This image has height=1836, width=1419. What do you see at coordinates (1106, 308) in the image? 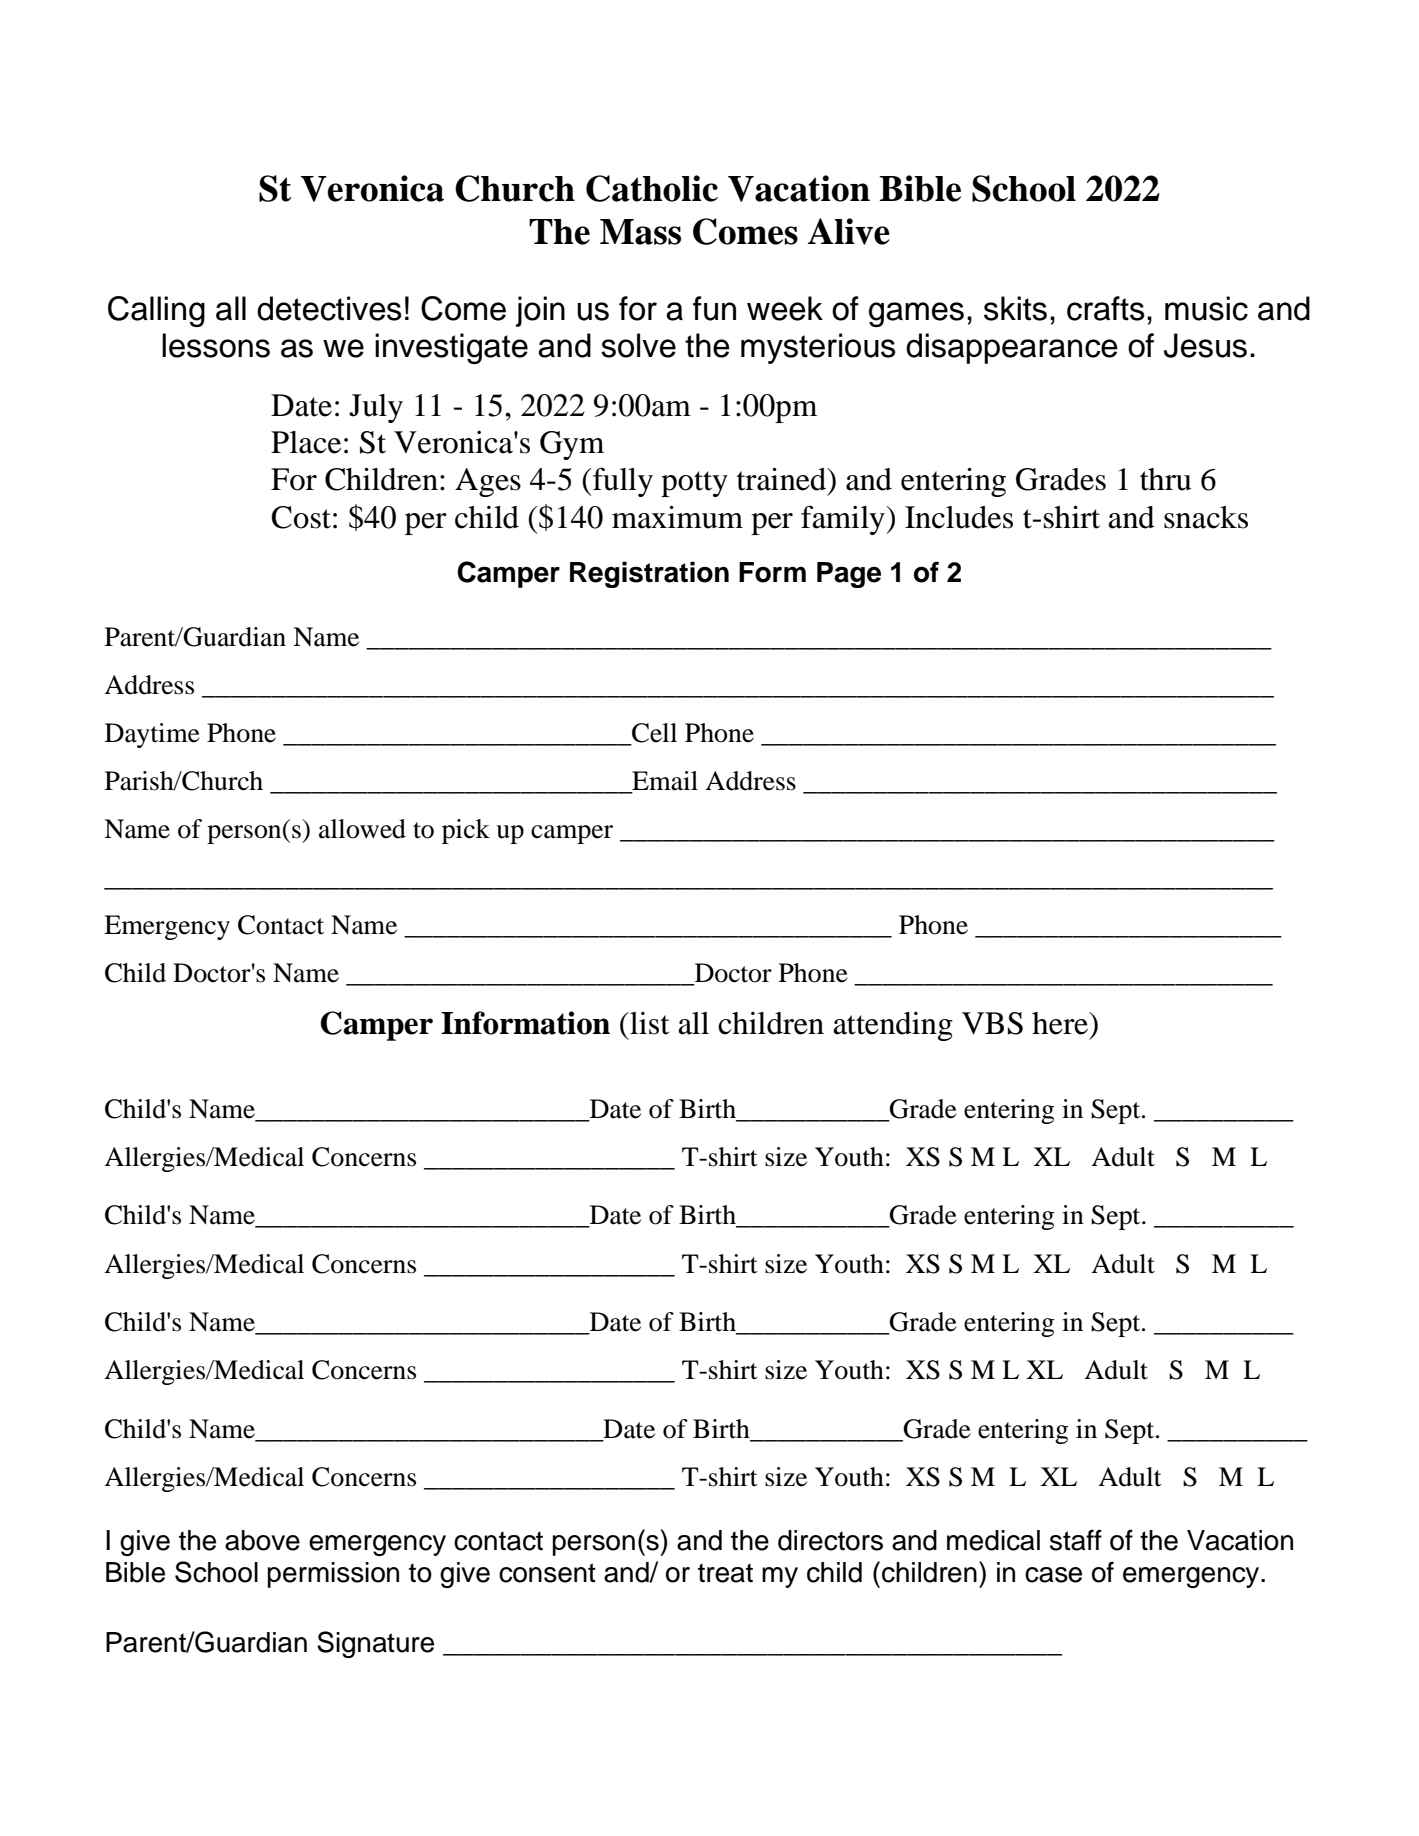
I see `crafts` at bounding box center [1106, 308].
